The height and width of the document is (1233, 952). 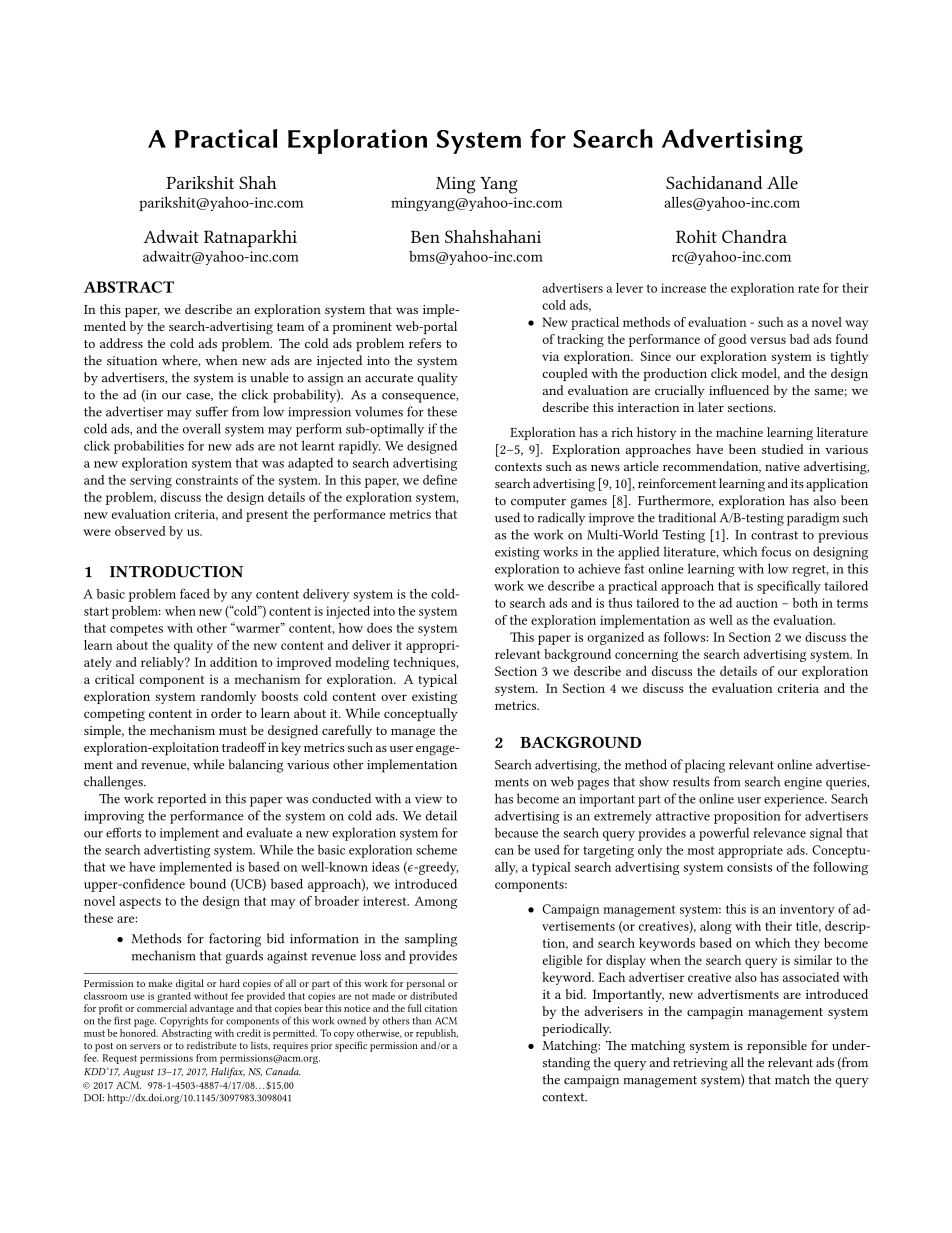 I want to click on observed, so click(x=140, y=531).
